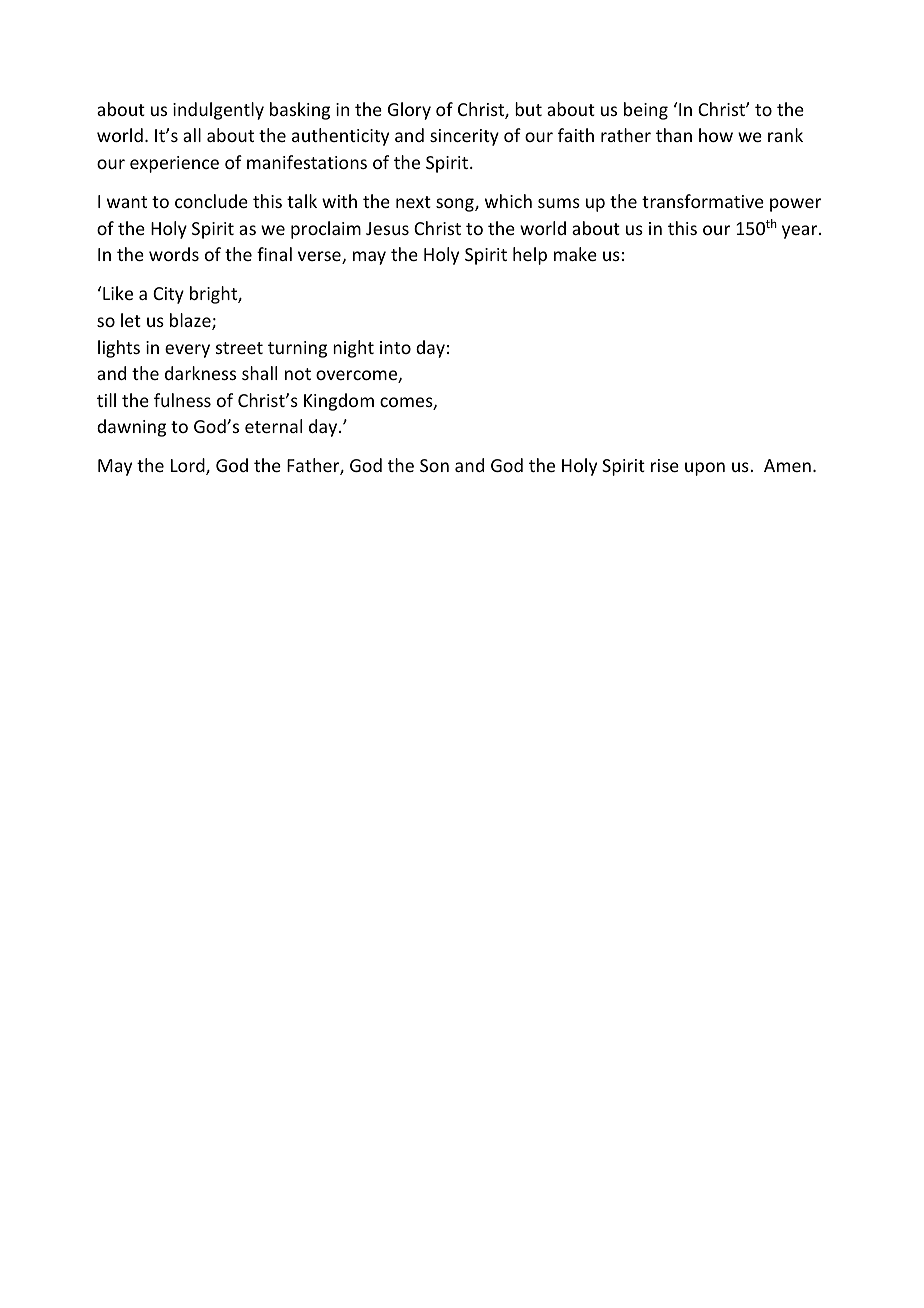 The image size is (924, 1308). What do you see at coordinates (200, 373) in the screenshot?
I see `darkness` at bounding box center [200, 373].
